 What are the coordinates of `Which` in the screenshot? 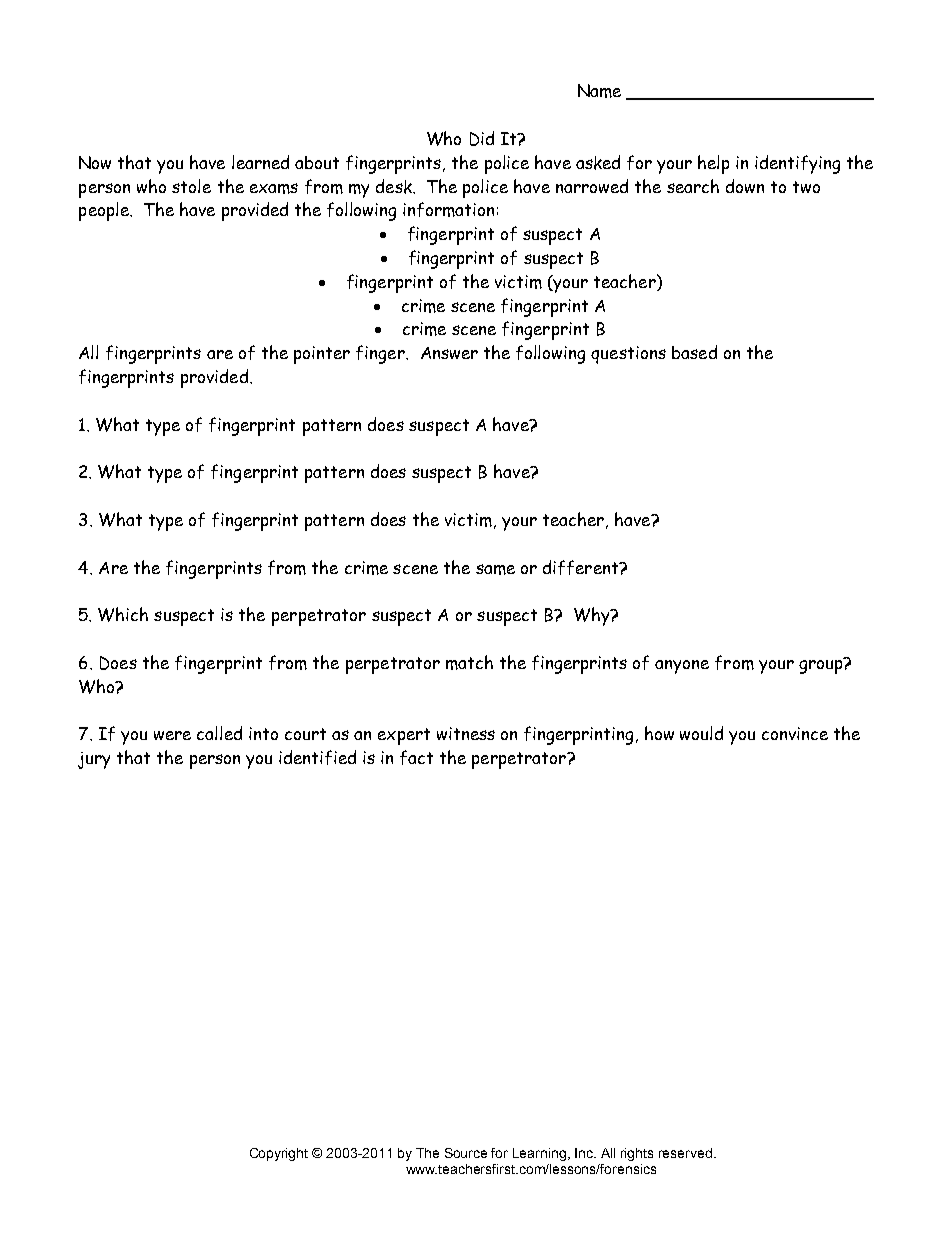 It's located at (123, 614).
